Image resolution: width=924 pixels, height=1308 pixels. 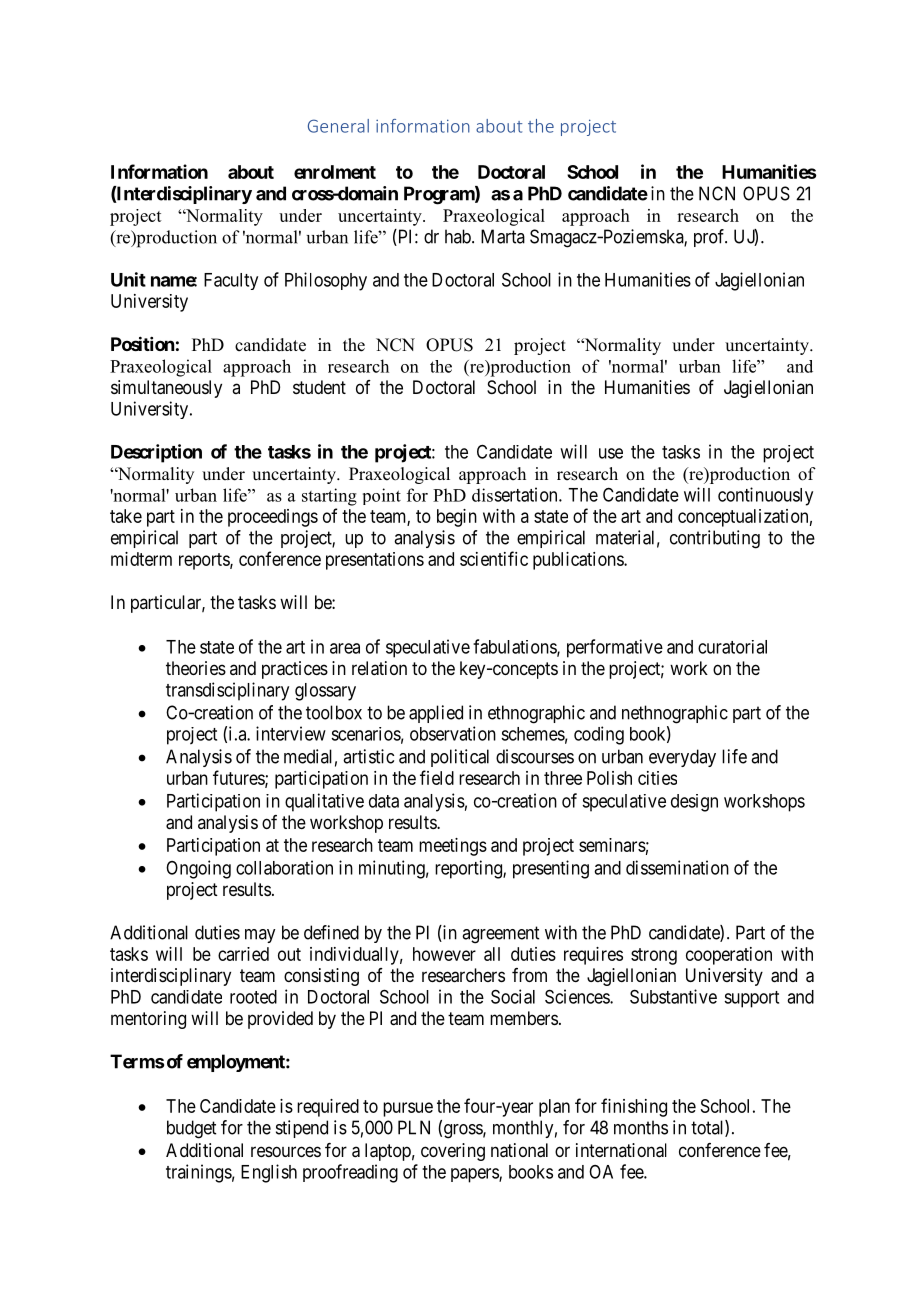 What do you see at coordinates (694, 803) in the screenshot?
I see `design` at bounding box center [694, 803].
